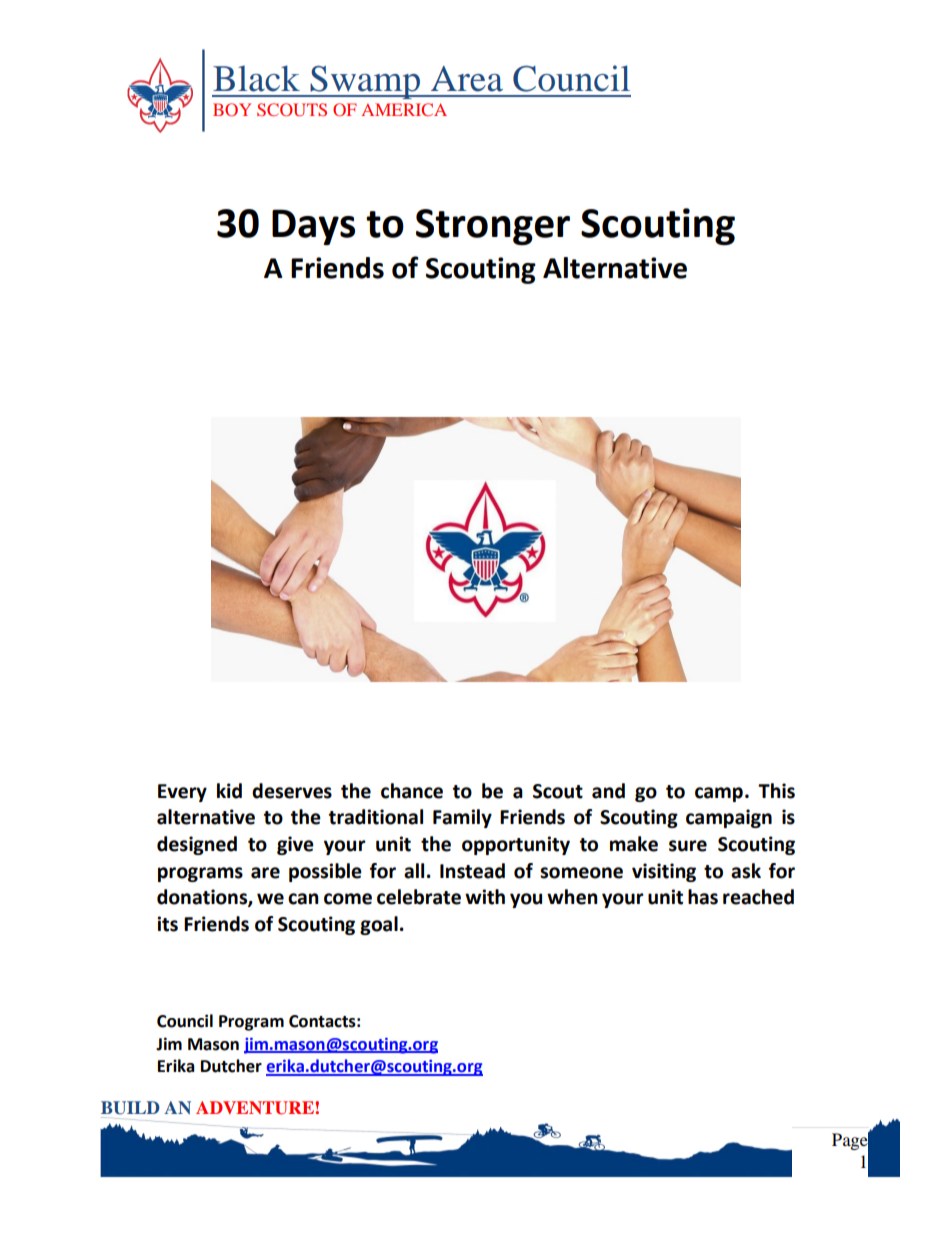 The width and height of the screenshot is (952, 1233). What do you see at coordinates (379, 925) in the screenshot?
I see `goal` at bounding box center [379, 925].
